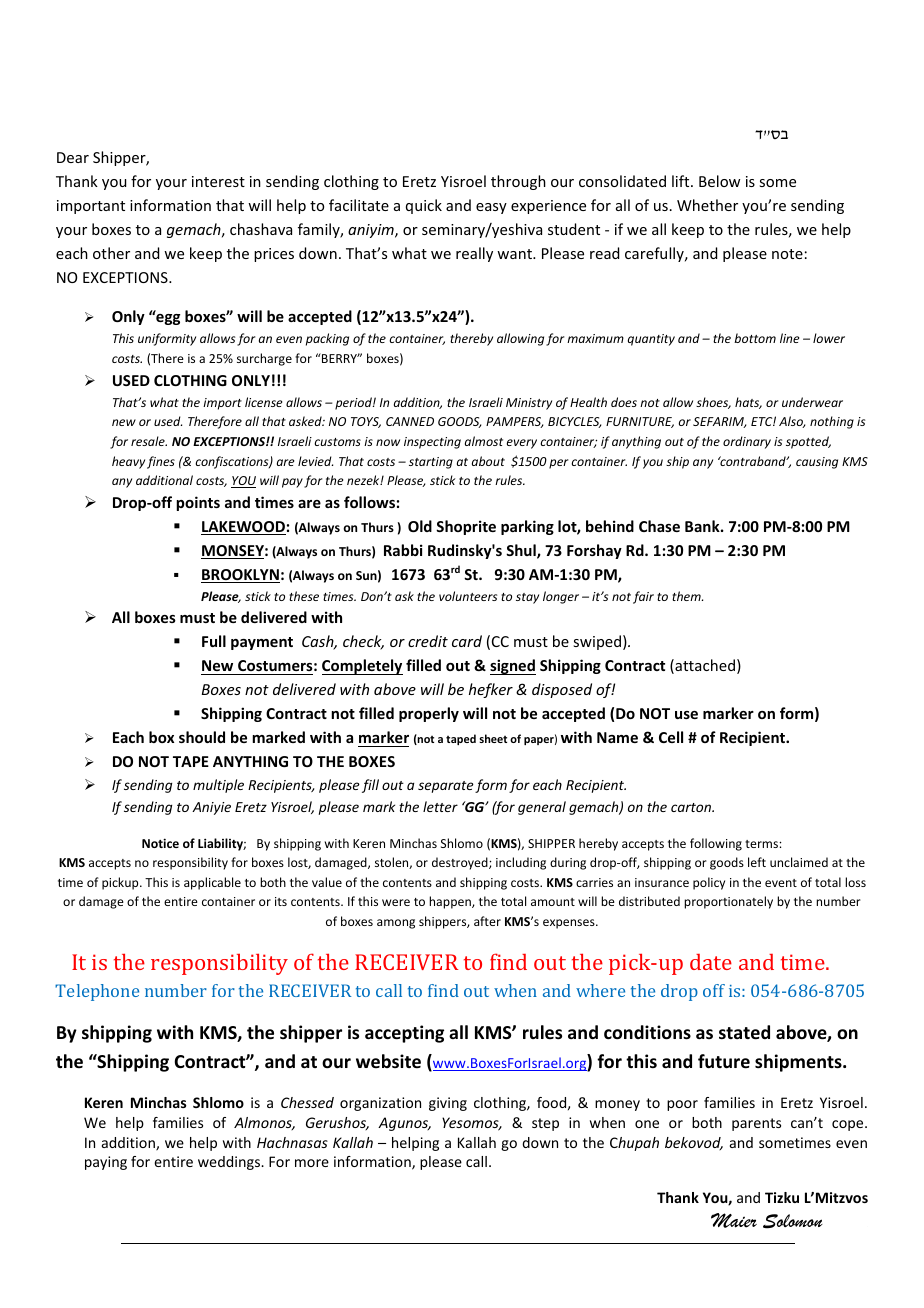 Image resolution: width=924 pixels, height=1308 pixels. I want to click on properly, so click(429, 714).
